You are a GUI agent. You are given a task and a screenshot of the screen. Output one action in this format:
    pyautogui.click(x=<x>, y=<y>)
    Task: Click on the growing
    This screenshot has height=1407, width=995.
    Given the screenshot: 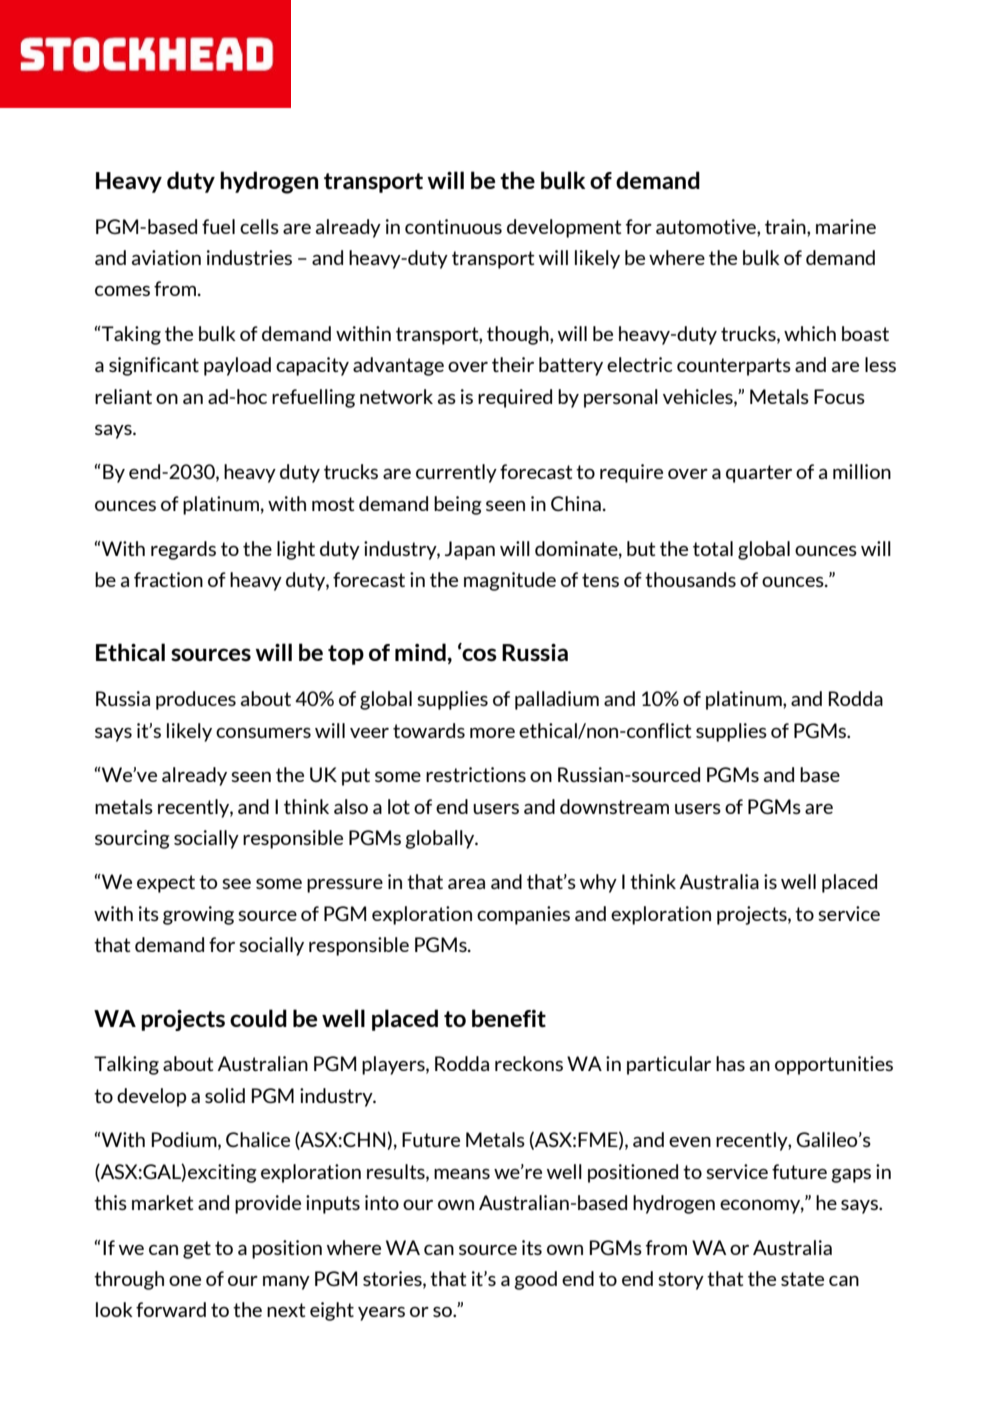 What is the action you would take?
    pyautogui.click(x=198, y=915)
